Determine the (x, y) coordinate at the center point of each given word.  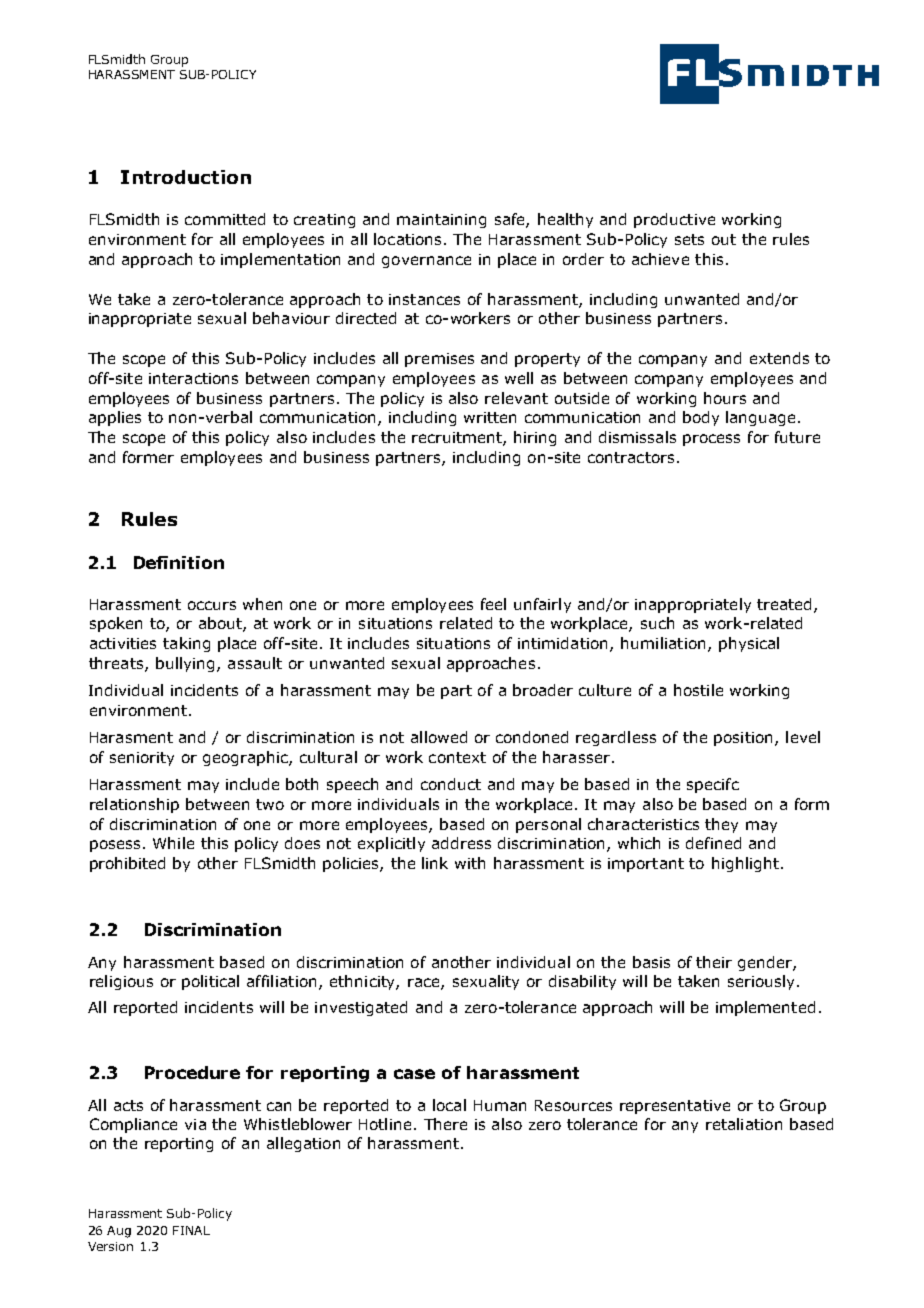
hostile (698, 690)
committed (225, 219)
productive (674, 220)
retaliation (744, 1124)
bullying (185, 664)
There (445, 1124)
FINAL (191, 1230)
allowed (439, 737)
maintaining (441, 221)
